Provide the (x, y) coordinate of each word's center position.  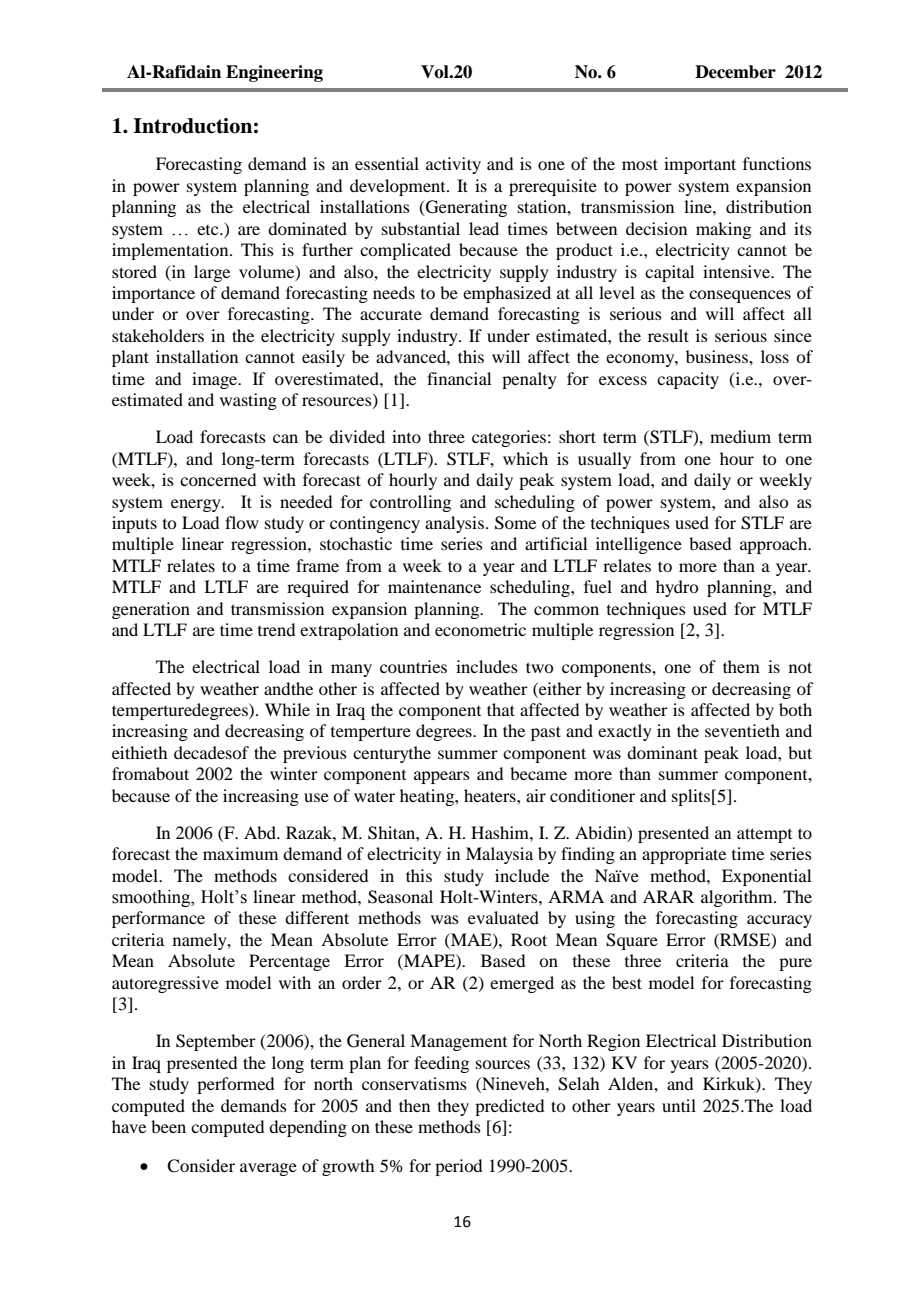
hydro (677, 588)
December (735, 72)
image (216, 380)
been (168, 1126)
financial (459, 378)
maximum (240, 853)
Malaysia (499, 855)
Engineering (274, 73)
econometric (480, 629)
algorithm (738, 898)
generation (151, 610)
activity (453, 165)
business (718, 356)
